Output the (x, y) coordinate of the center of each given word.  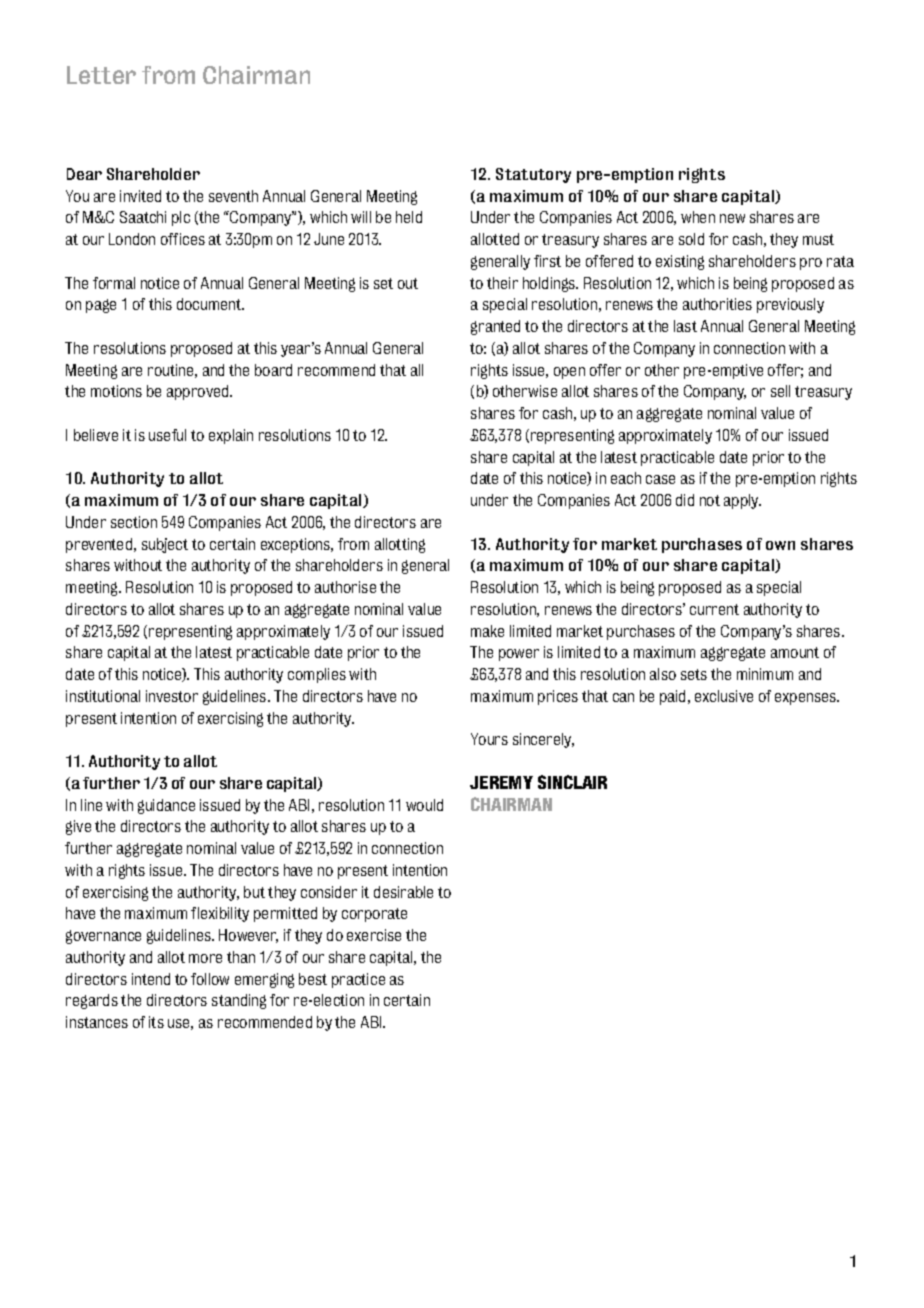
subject (165, 545)
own (780, 545)
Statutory (533, 175)
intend (151, 979)
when (698, 217)
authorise (345, 587)
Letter (101, 75)
